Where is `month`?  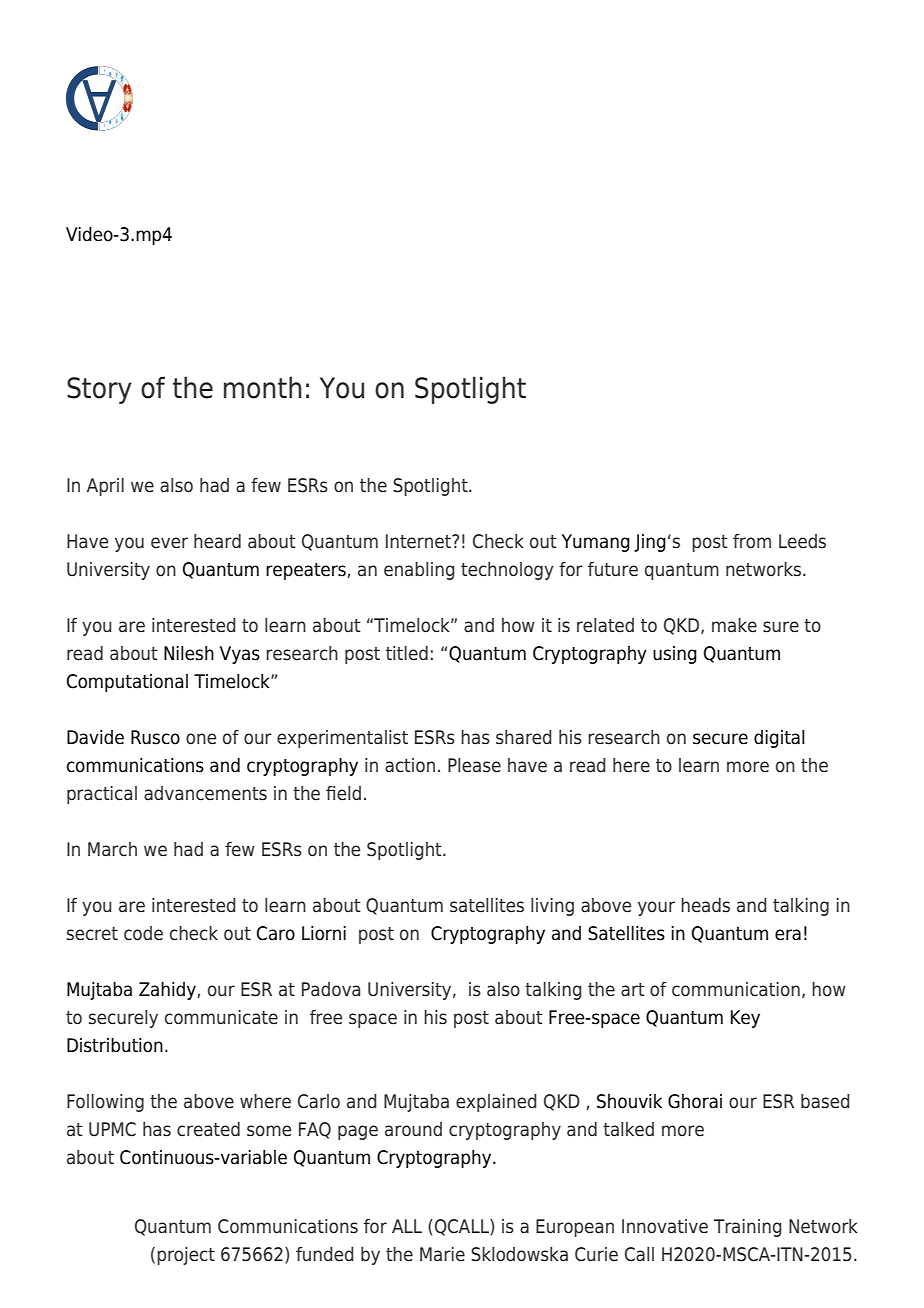 month is located at coordinates (263, 387).
